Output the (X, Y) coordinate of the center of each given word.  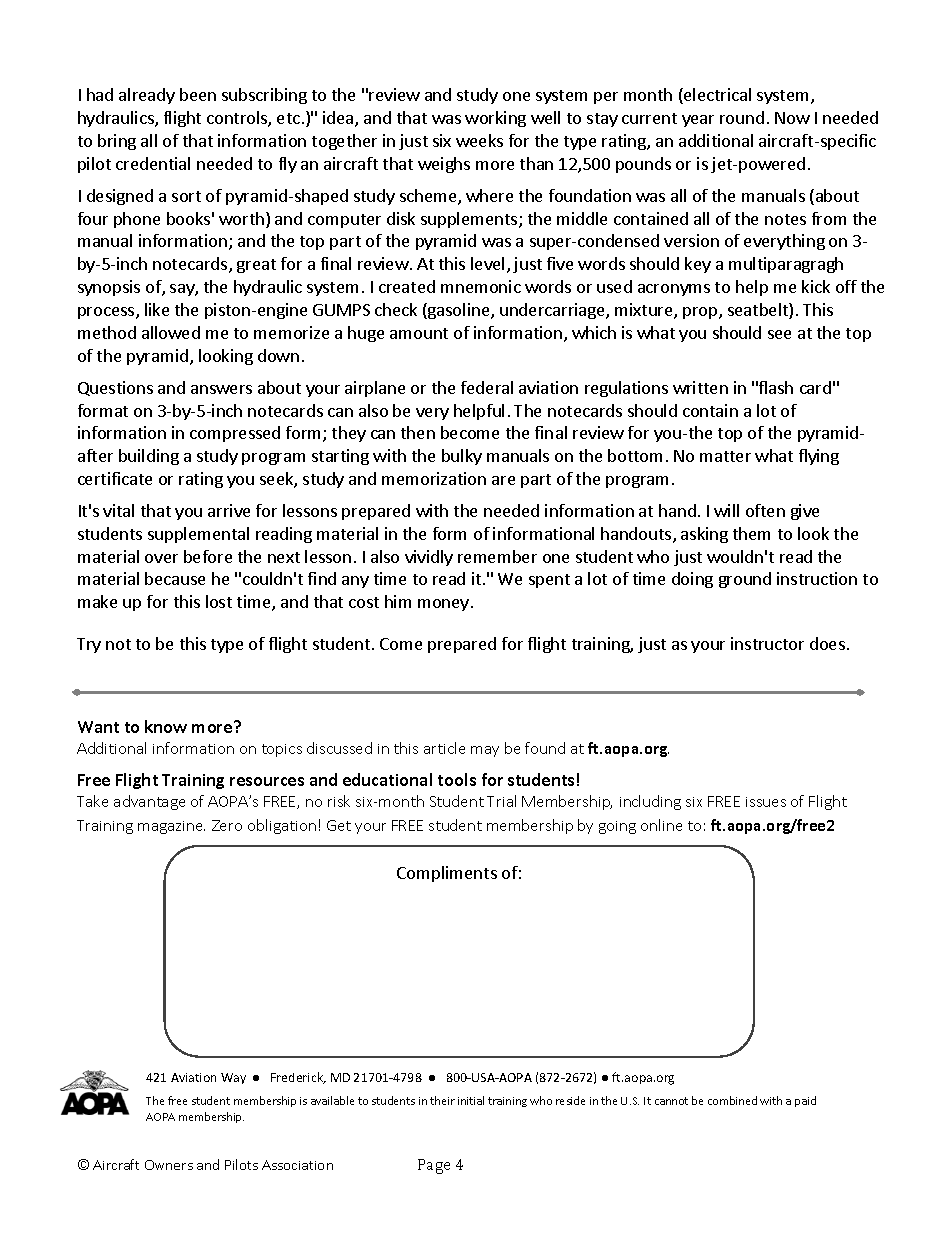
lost (219, 601)
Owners (169, 1165)
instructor (767, 643)
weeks (479, 140)
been (198, 94)
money (443, 605)
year (698, 121)
